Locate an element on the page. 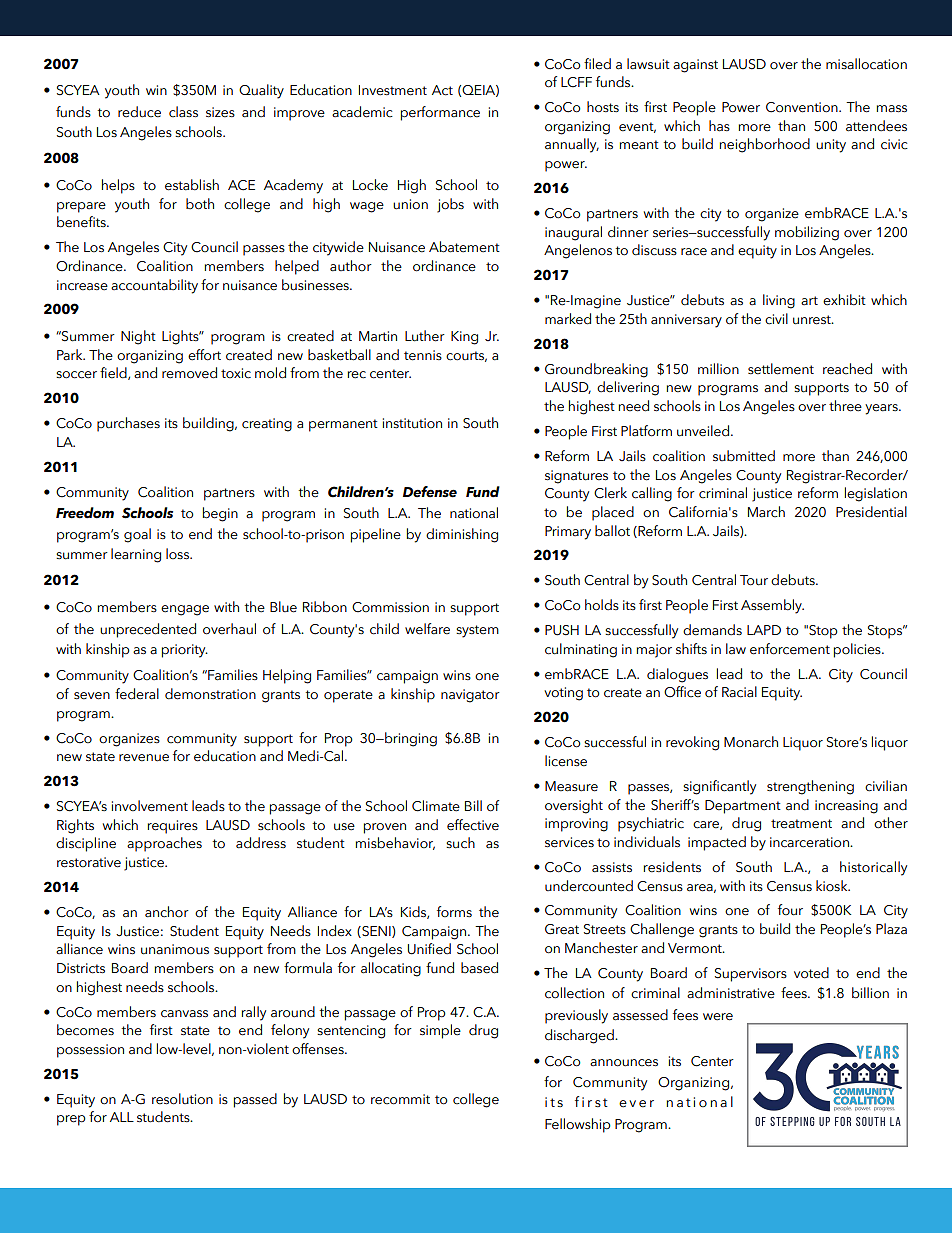  accountability is located at coordinates (154, 286).
